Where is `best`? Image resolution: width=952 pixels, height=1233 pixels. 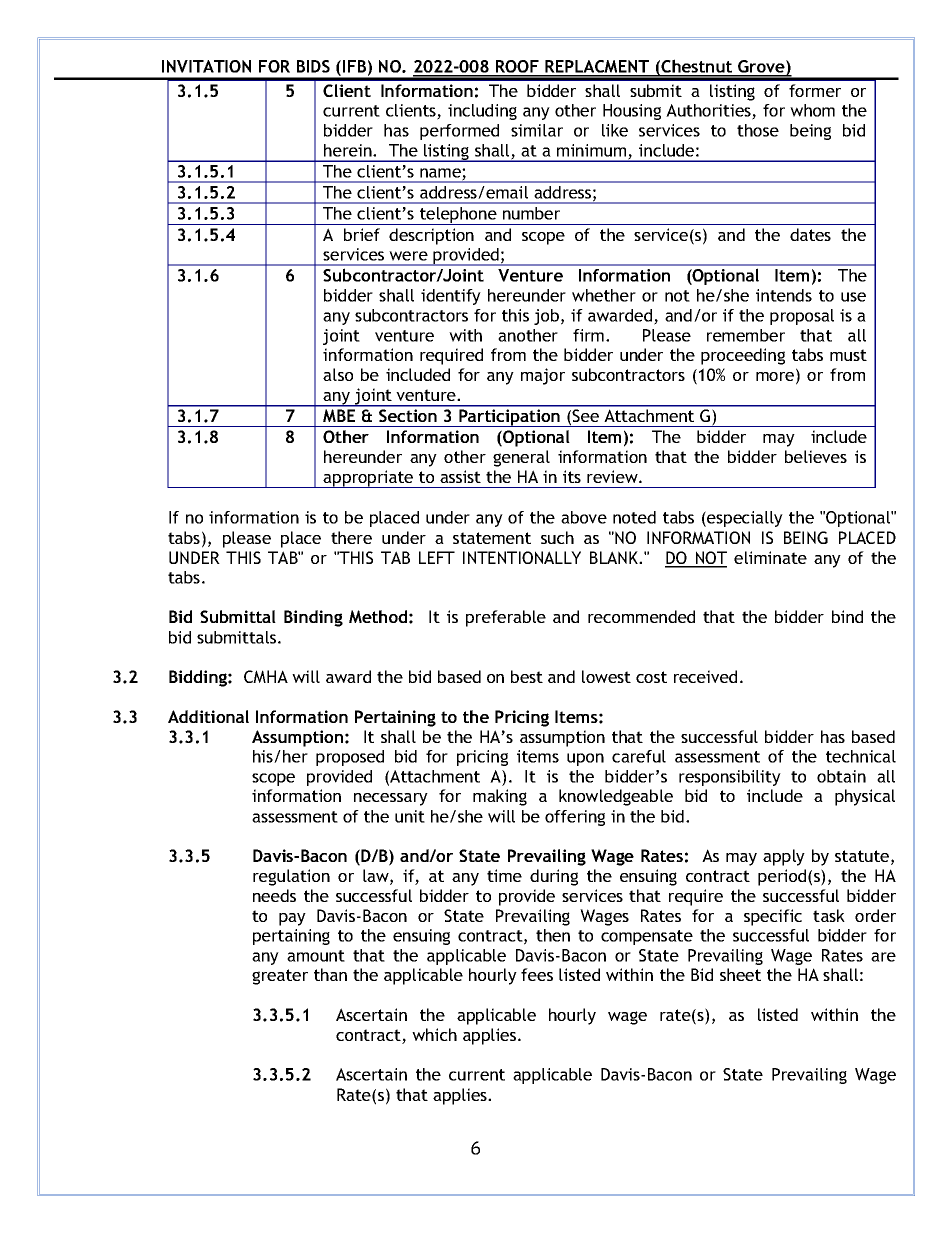 best is located at coordinates (527, 676).
